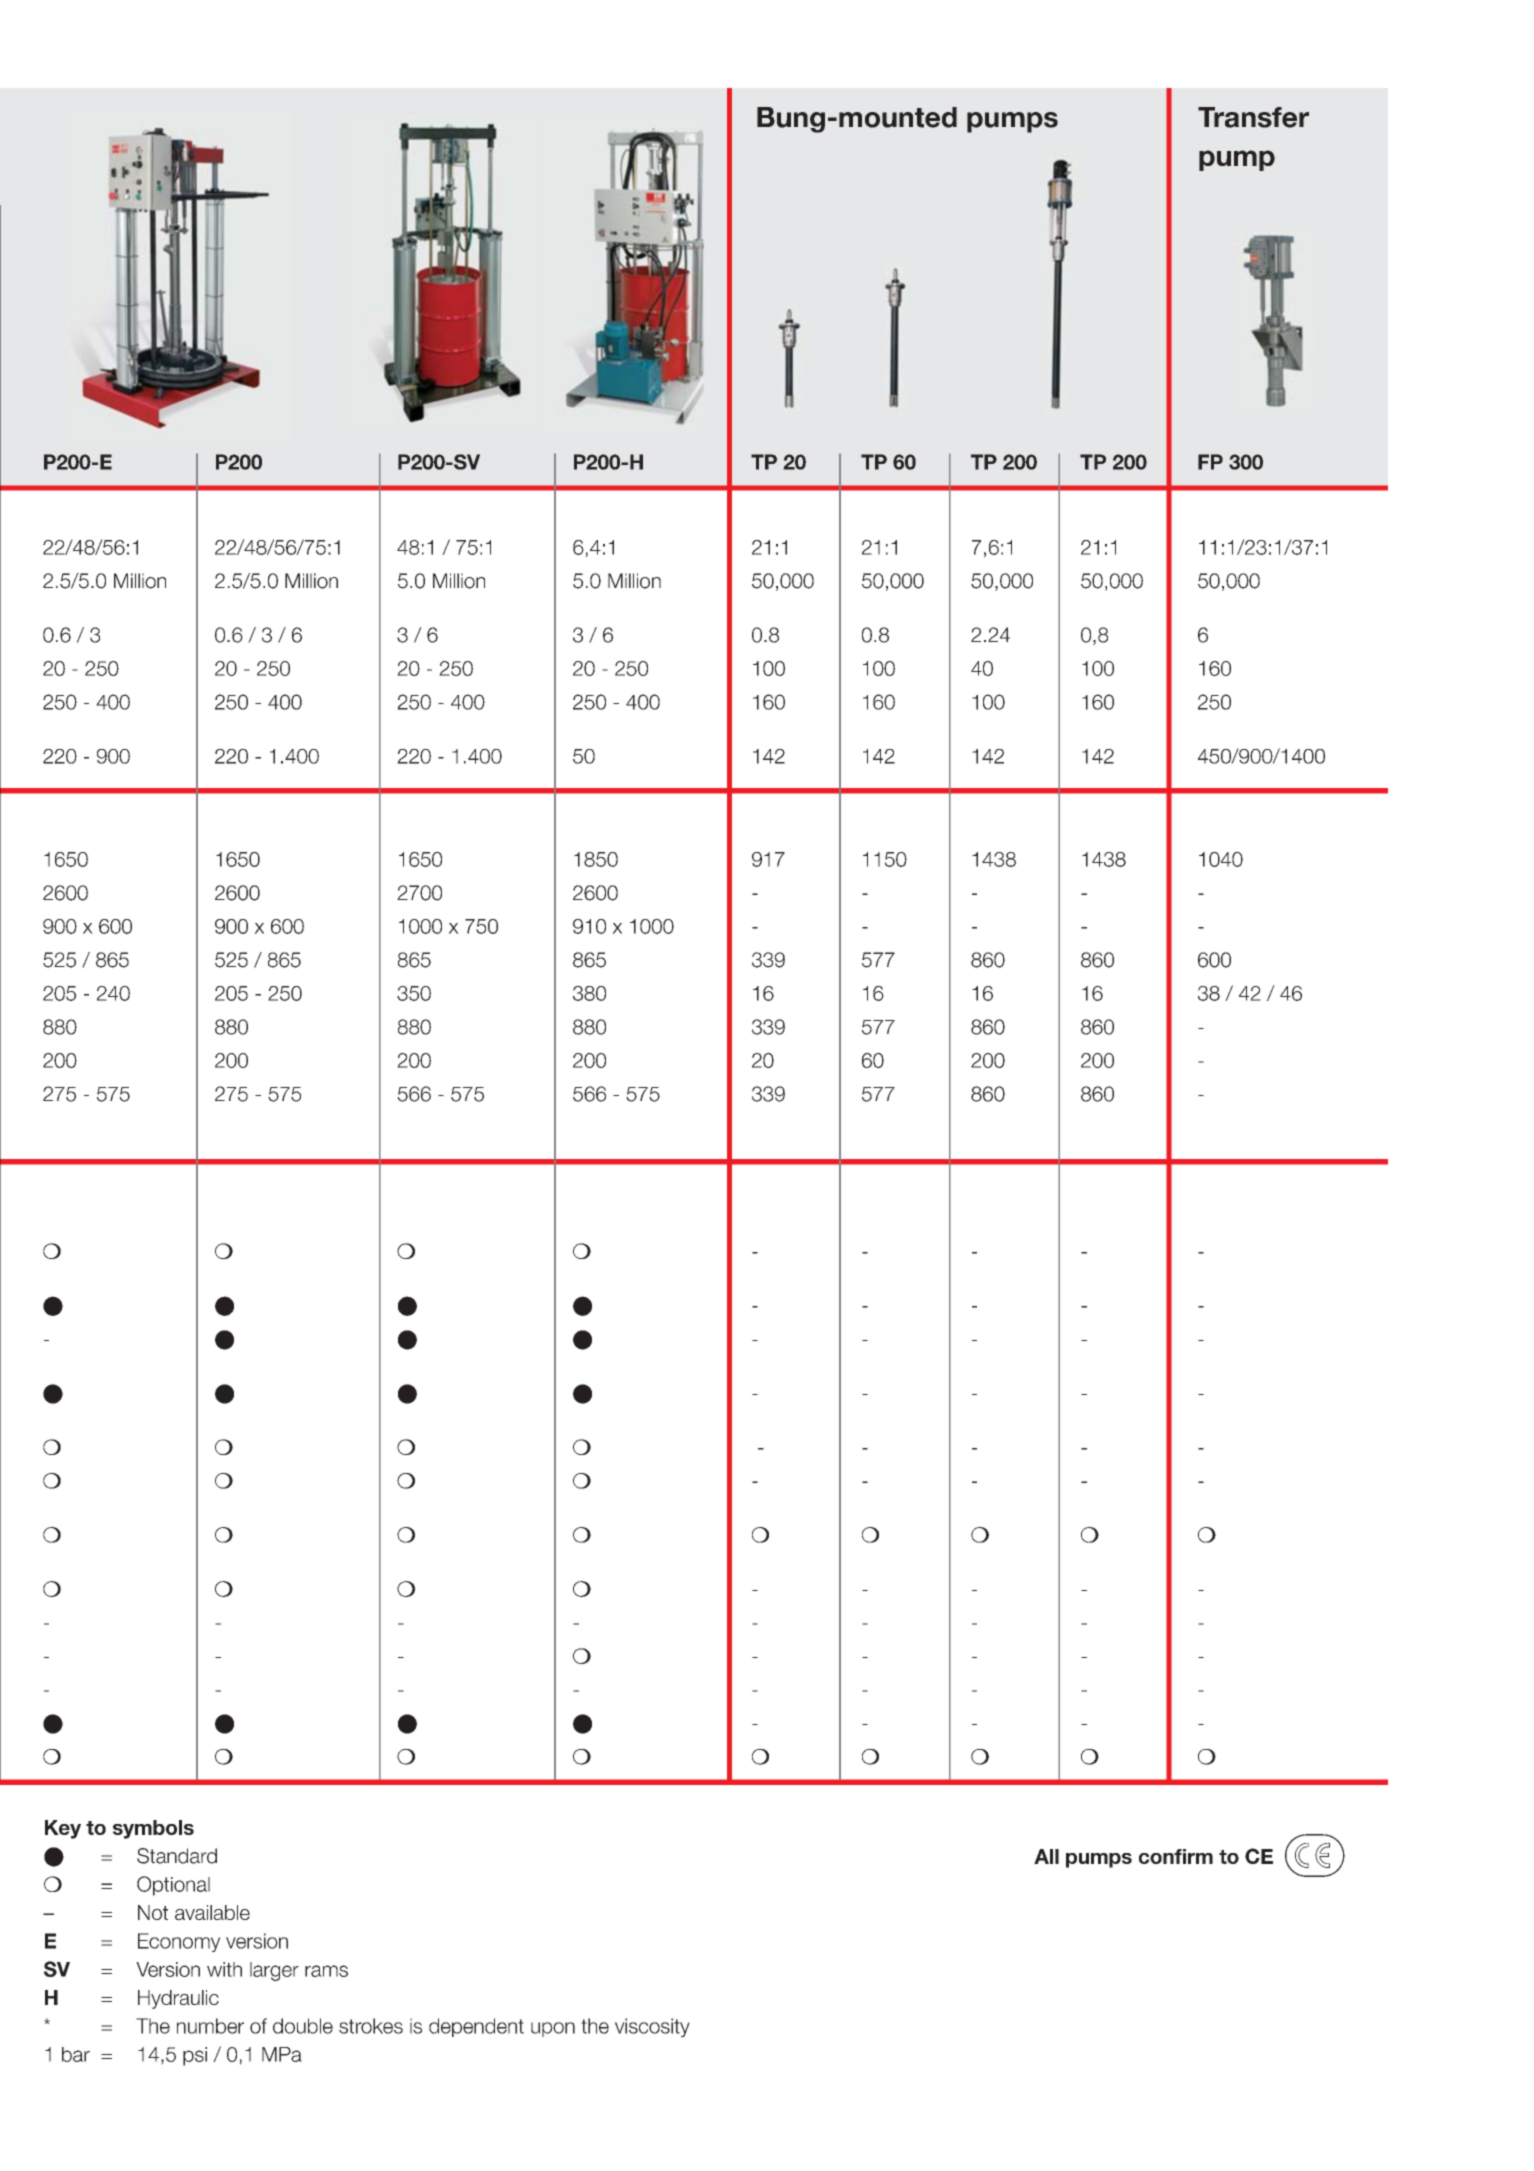 This image has width=1534, height=2171. I want to click on All, so click(1046, 1856).
